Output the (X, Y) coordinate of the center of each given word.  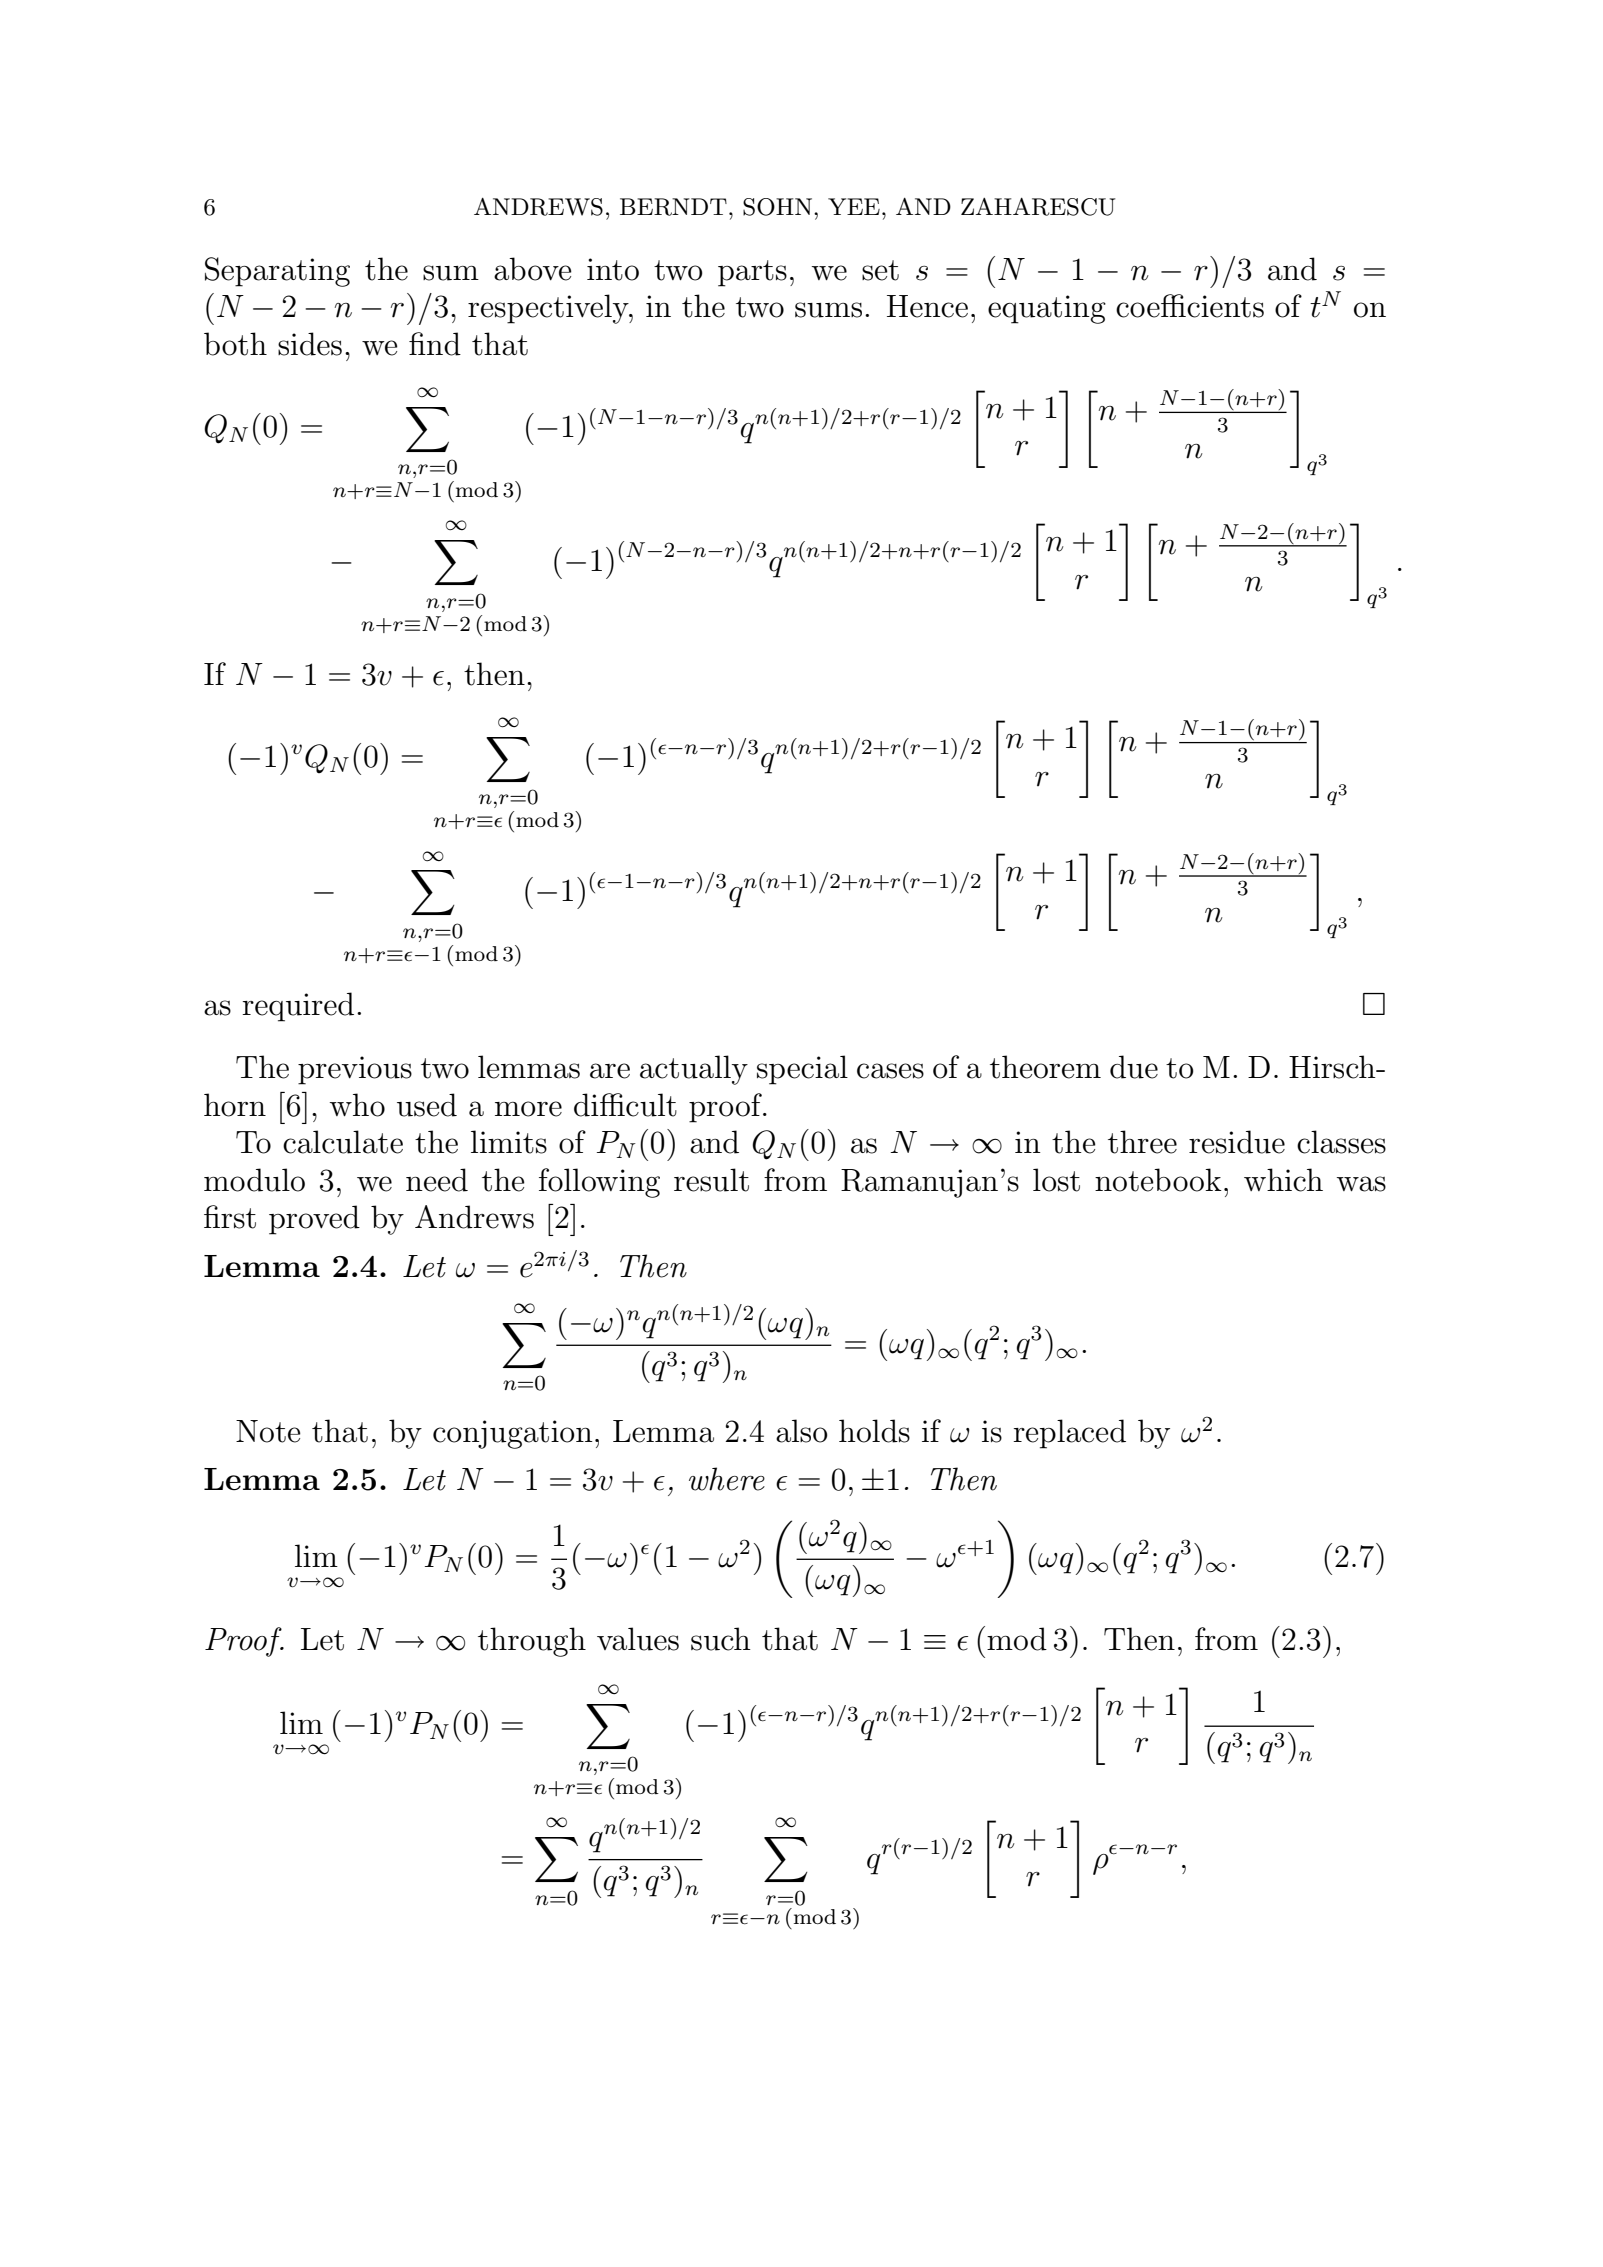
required (298, 1007)
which (1283, 1180)
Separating (277, 272)
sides (310, 344)
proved (314, 1220)
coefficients (1190, 306)
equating (1047, 309)
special (802, 1070)
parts (752, 273)
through (532, 1642)
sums (828, 310)
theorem (1045, 1067)
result (711, 1180)
